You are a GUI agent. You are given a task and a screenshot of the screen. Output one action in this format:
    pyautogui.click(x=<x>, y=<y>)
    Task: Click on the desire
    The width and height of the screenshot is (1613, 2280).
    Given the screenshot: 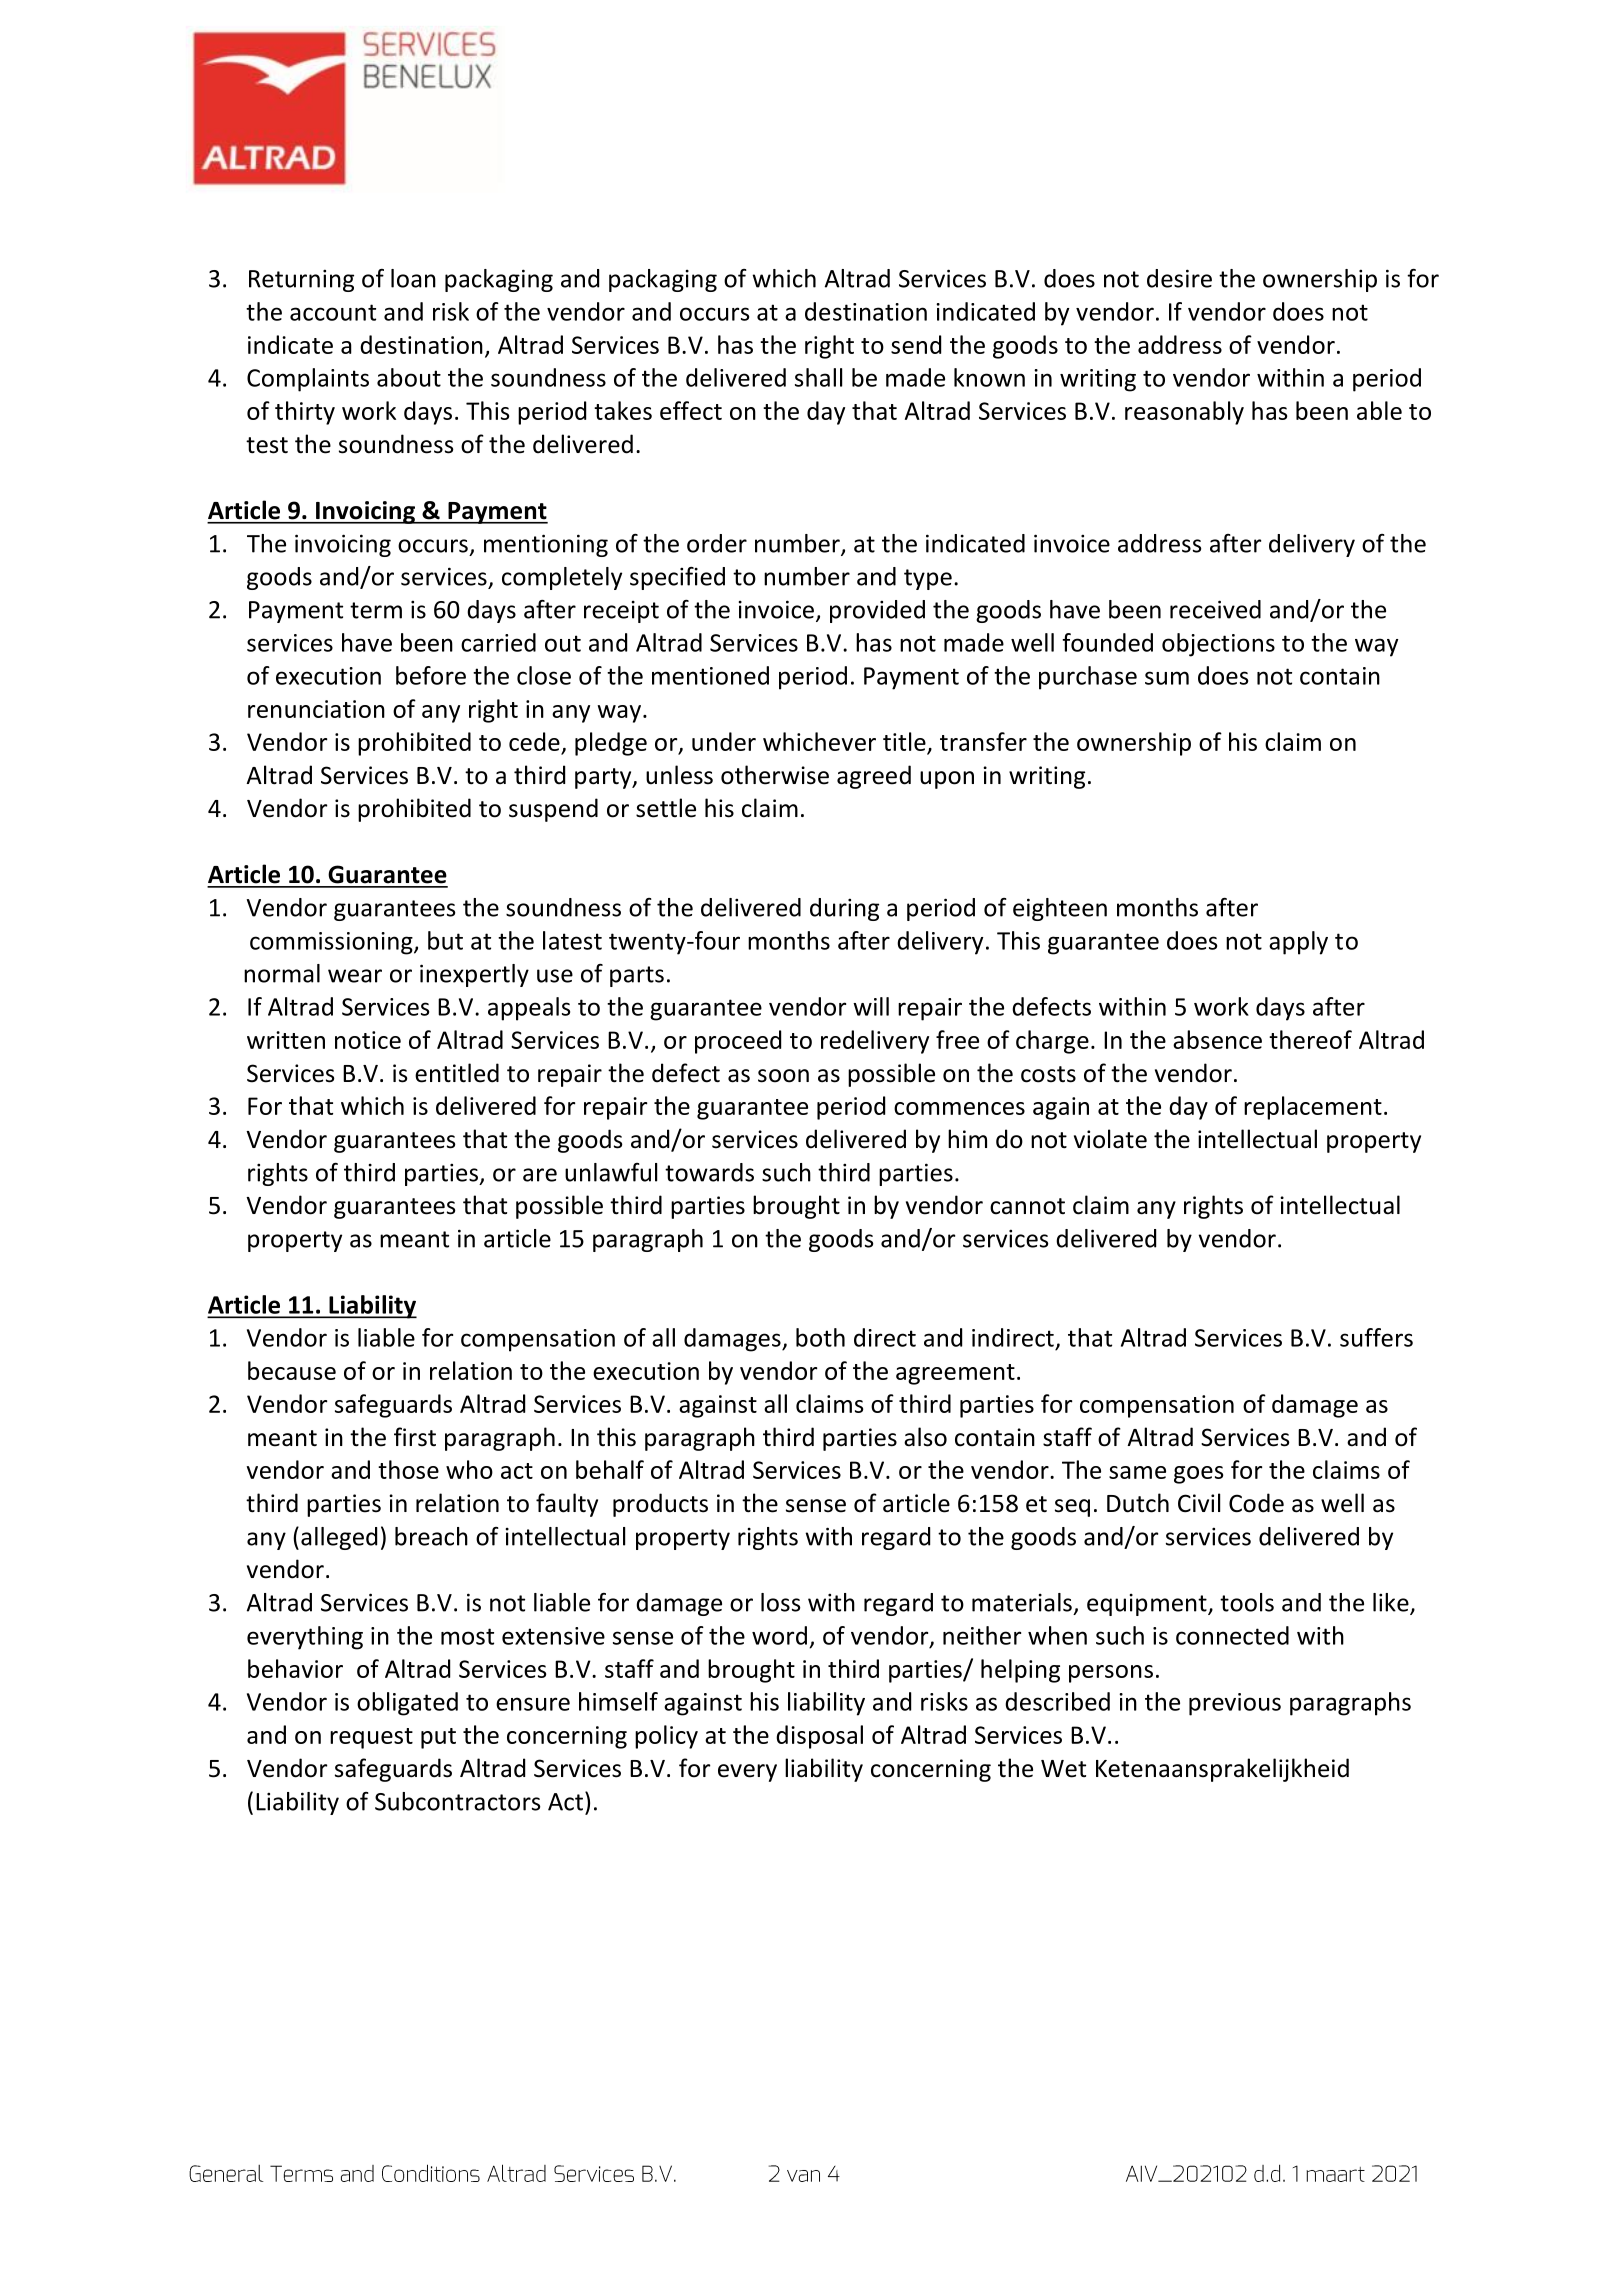 What is the action you would take?
    pyautogui.click(x=1179, y=278)
